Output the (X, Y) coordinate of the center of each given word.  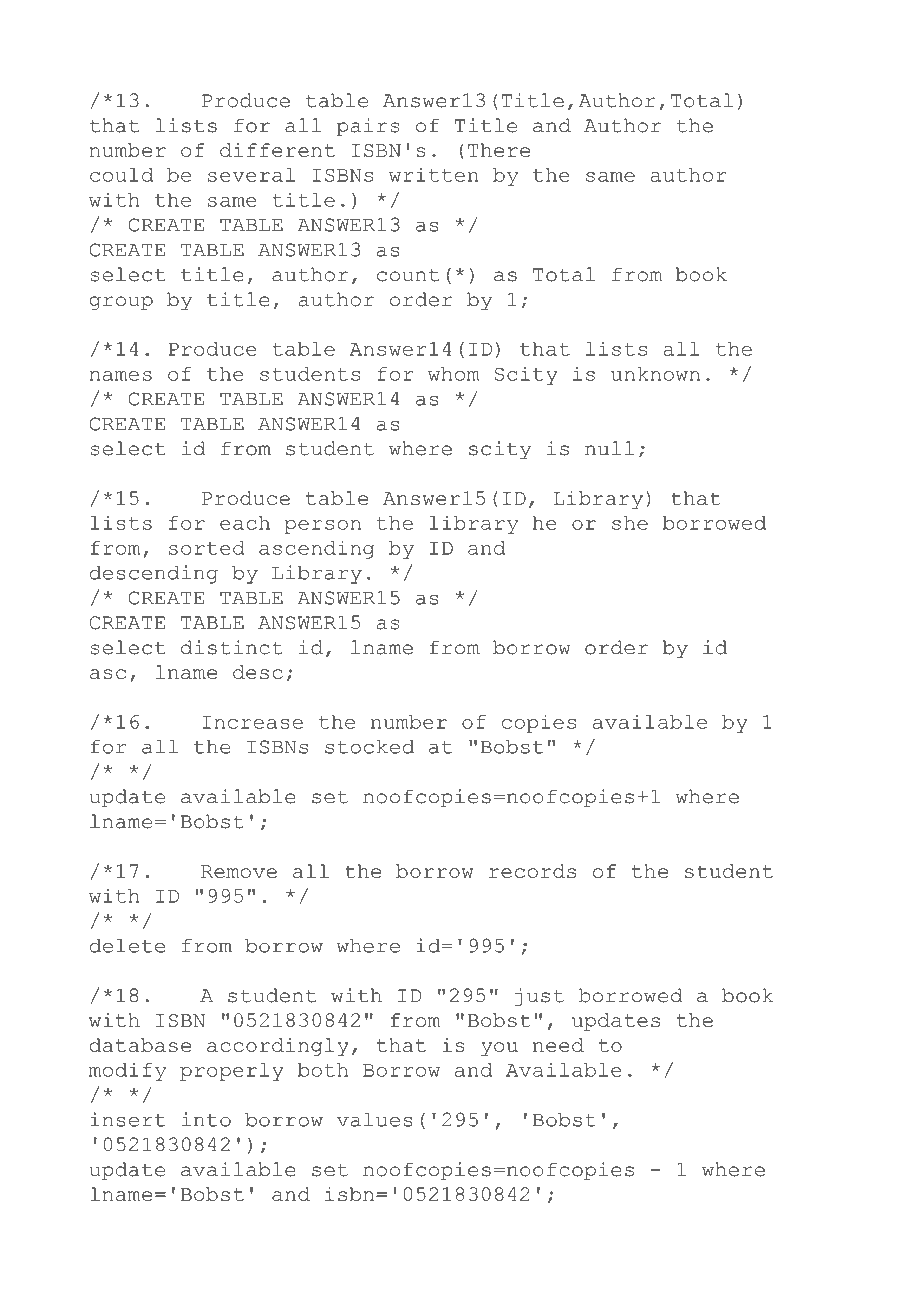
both (323, 1070)
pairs (368, 127)
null (609, 448)
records (532, 871)
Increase (253, 722)
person (322, 527)
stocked (369, 747)
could (121, 175)
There (499, 150)
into (206, 1119)
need (558, 1045)
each (245, 523)
